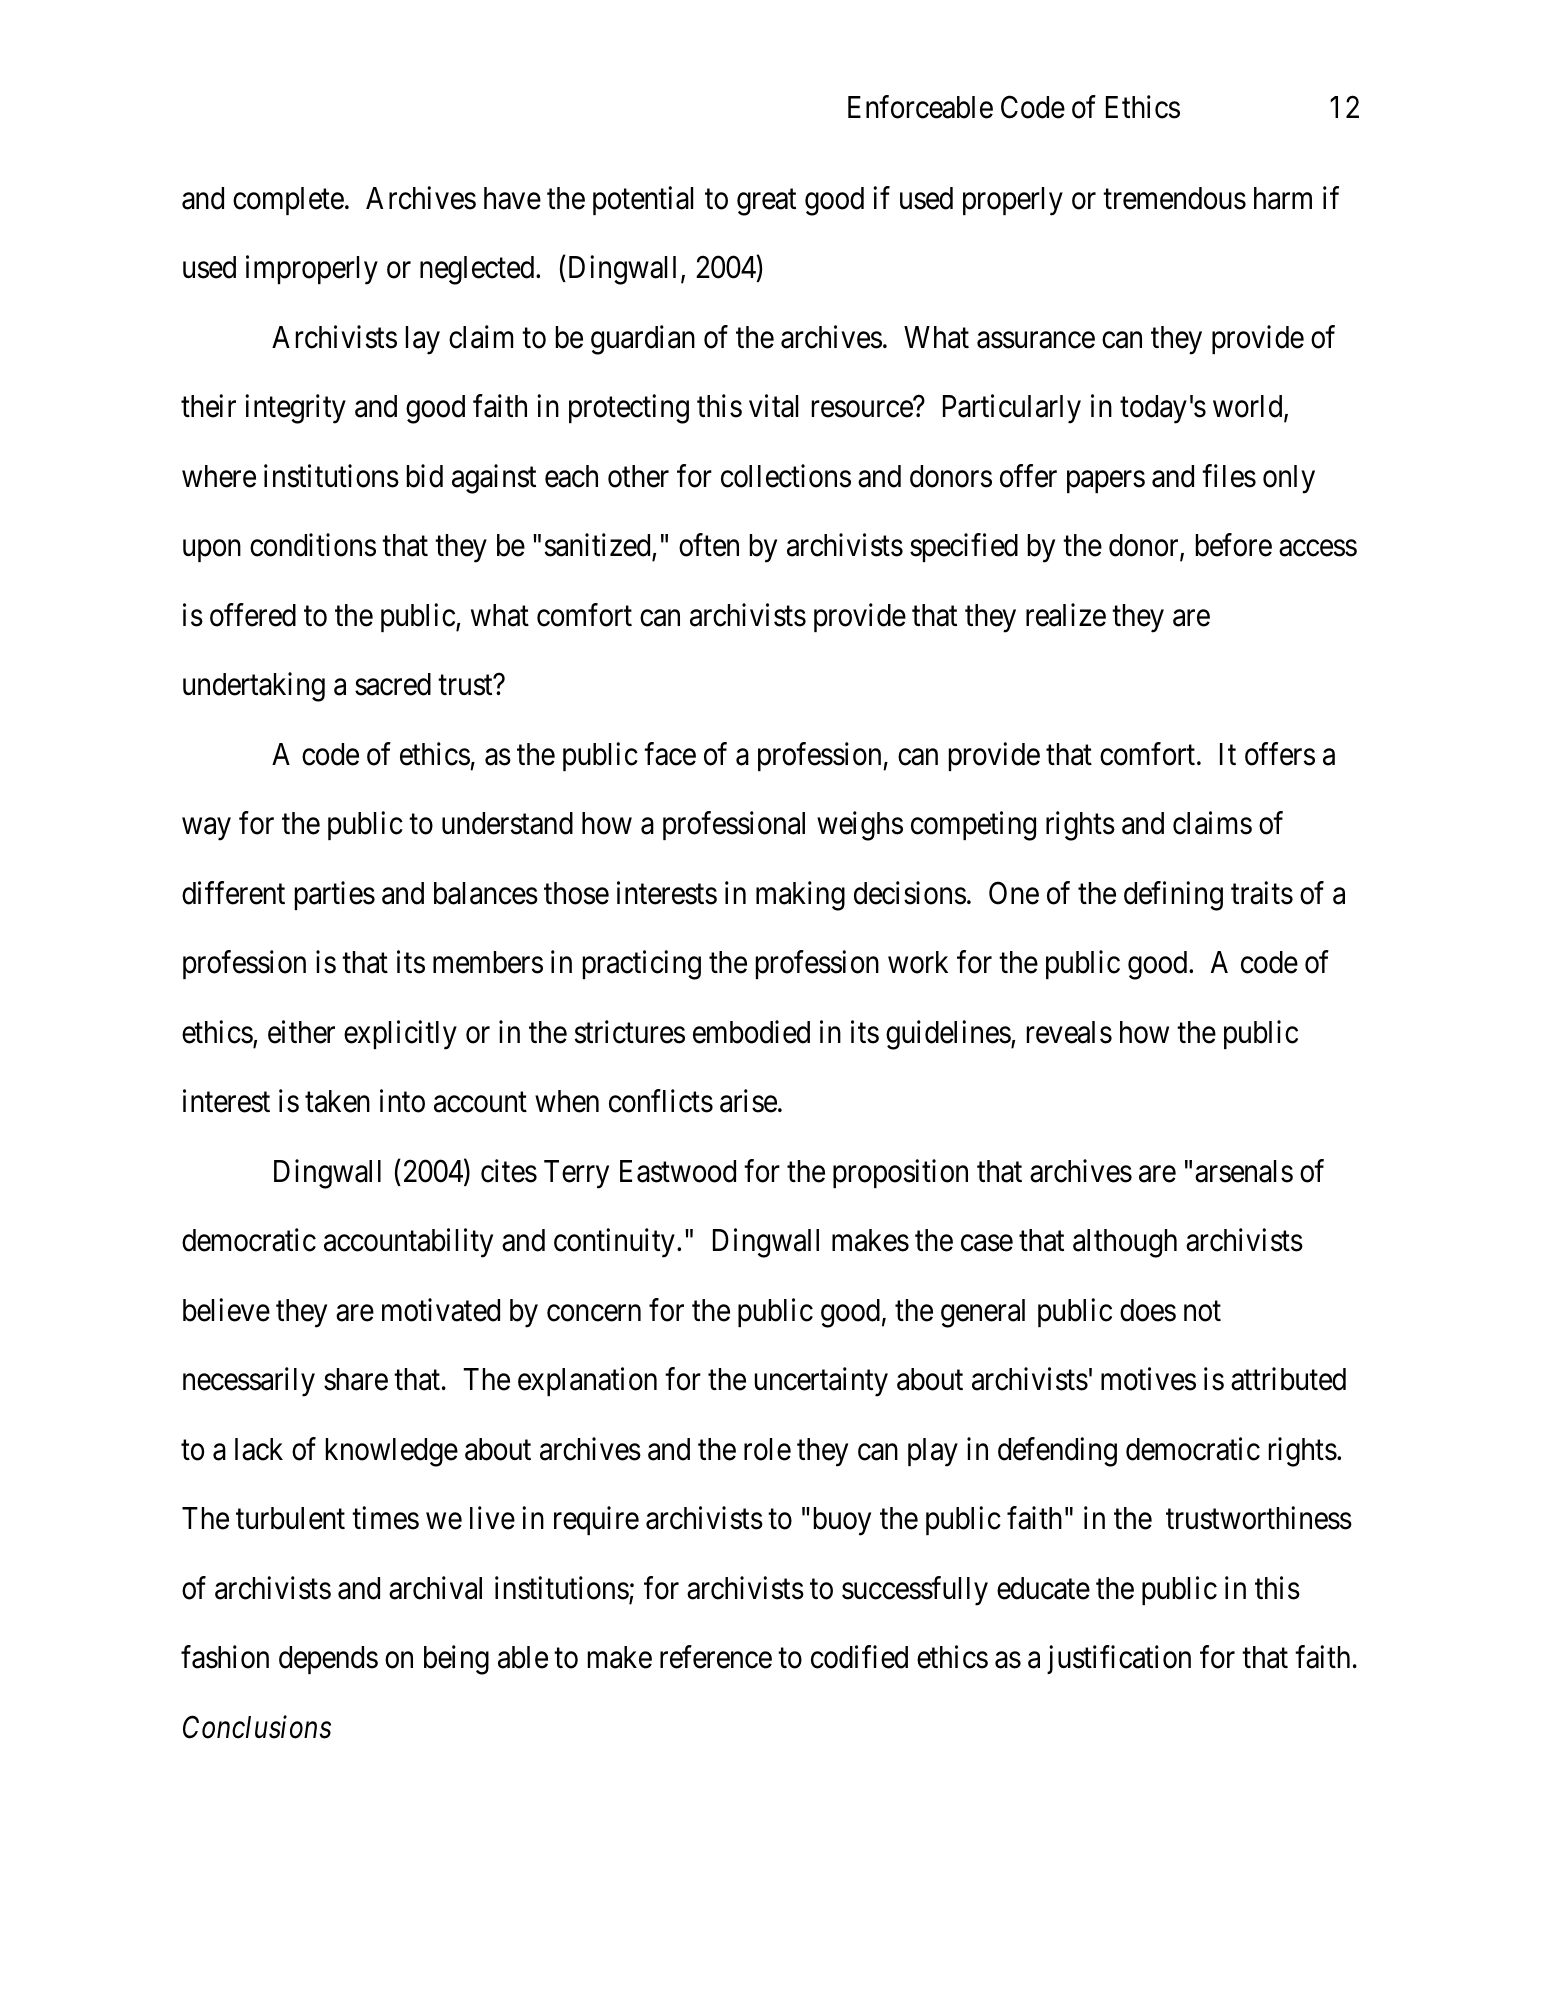 Image resolution: width=1541 pixels, height=1995 pixels. What do you see at coordinates (288, 201) in the screenshot?
I see `complete` at bounding box center [288, 201].
